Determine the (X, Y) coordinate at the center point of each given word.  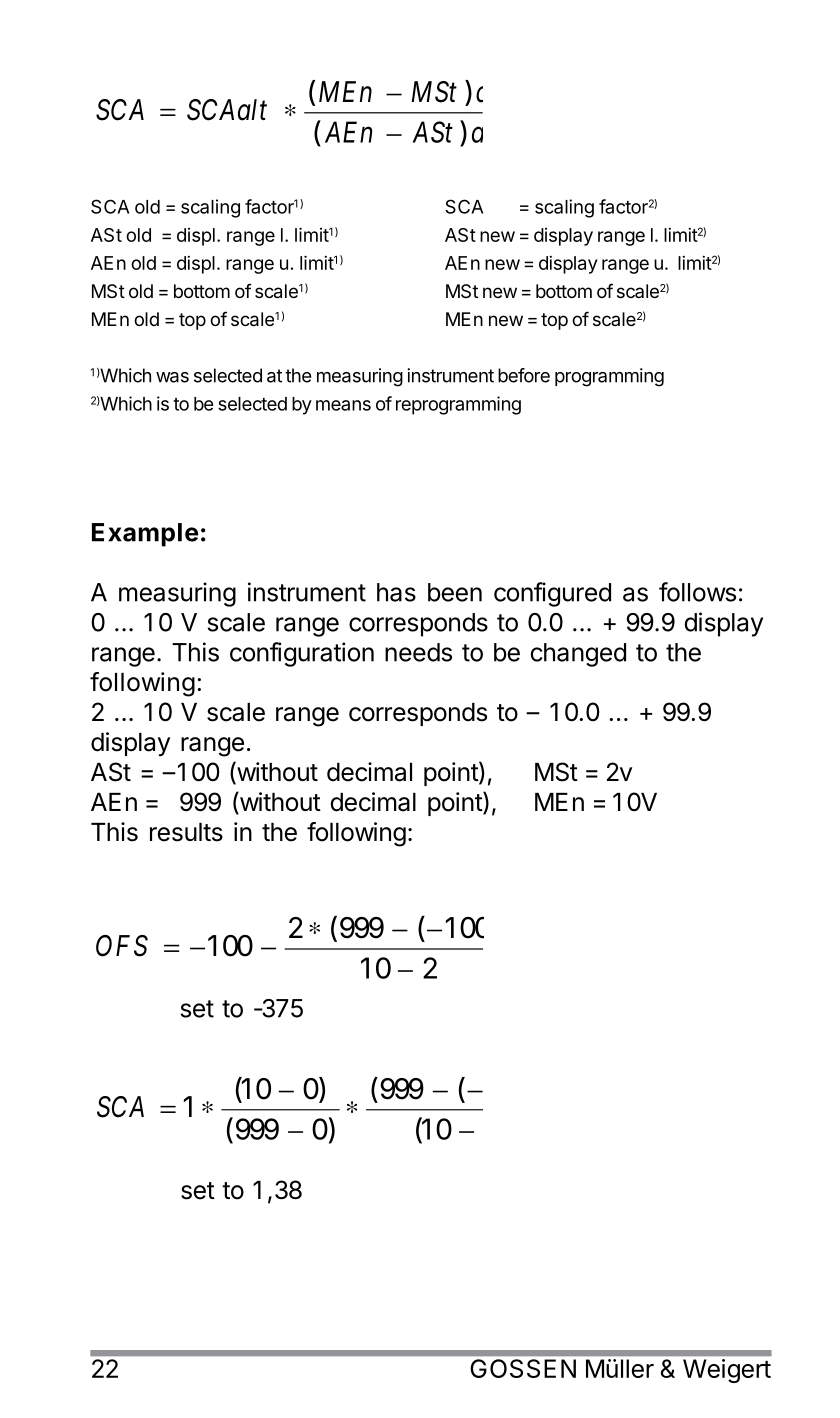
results (186, 832)
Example (145, 535)
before (524, 375)
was (172, 377)
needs (418, 652)
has (396, 592)
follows (697, 592)
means (343, 405)
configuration (302, 654)
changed (578, 655)
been (455, 592)
